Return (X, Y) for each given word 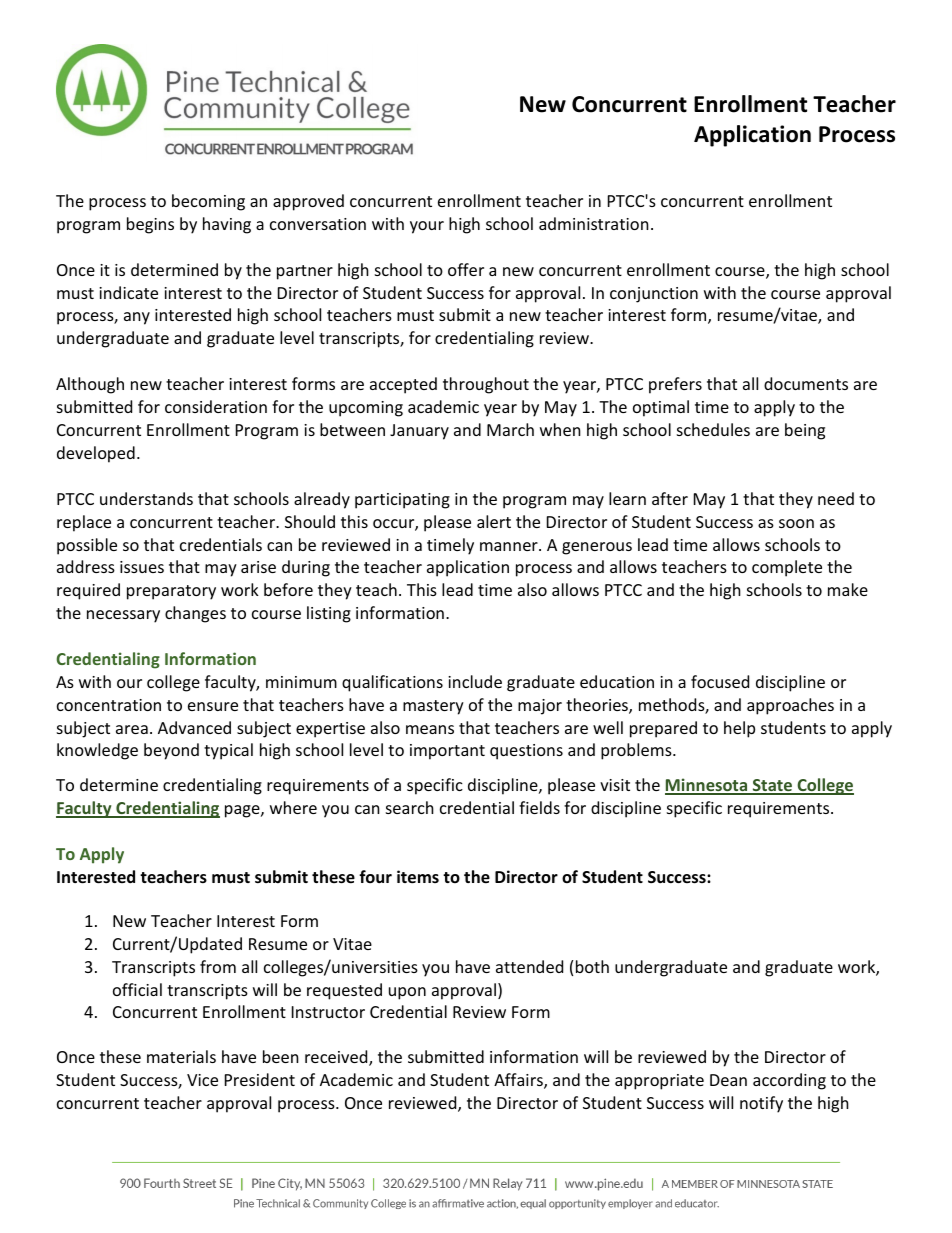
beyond (171, 751)
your (427, 227)
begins (150, 225)
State (773, 786)
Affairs (519, 1081)
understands (146, 498)
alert (494, 521)
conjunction (654, 295)
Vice (202, 1080)
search (410, 807)
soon (796, 523)
